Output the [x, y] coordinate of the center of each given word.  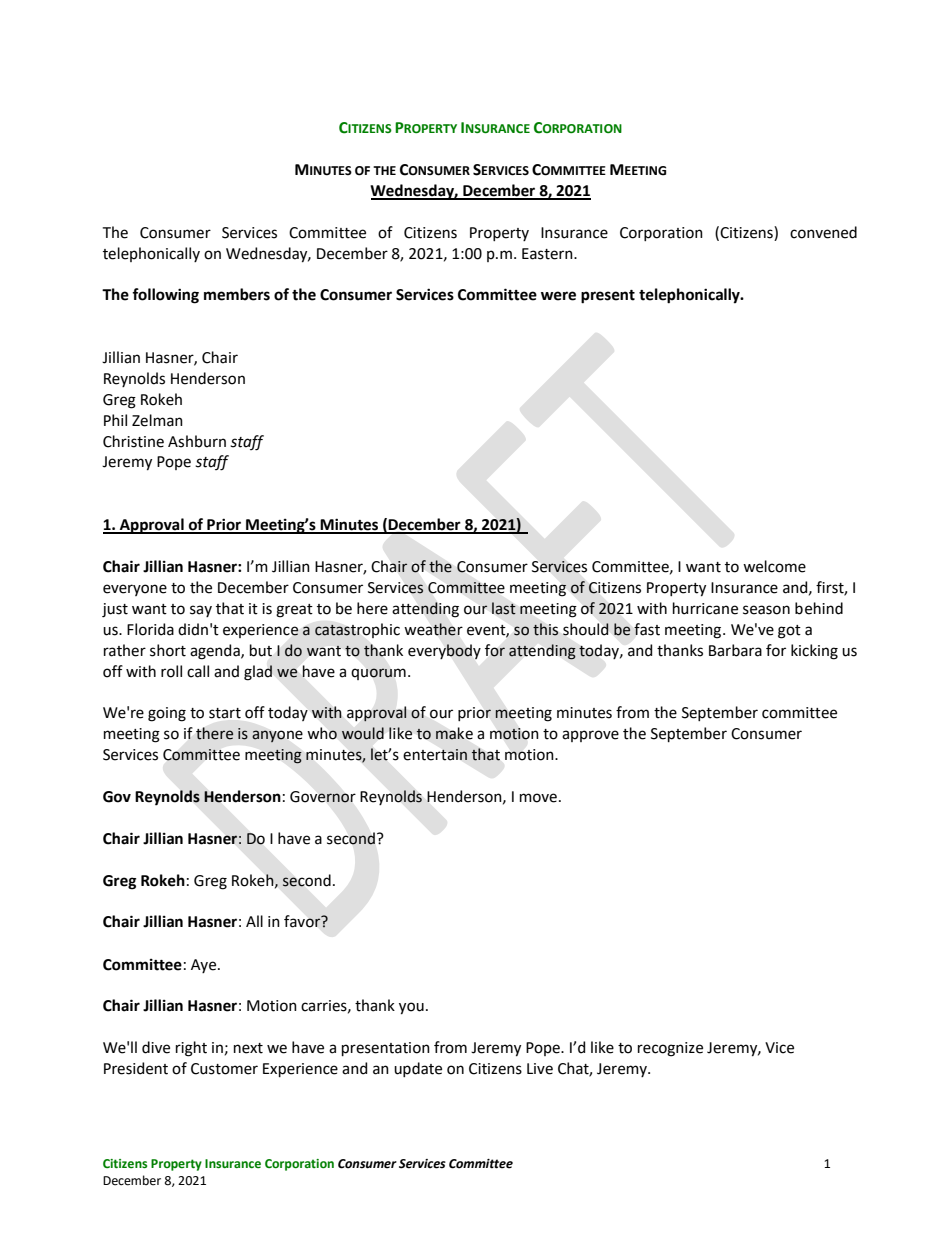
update [418, 1069]
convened [823, 232]
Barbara [735, 650]
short [168, 650]
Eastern [548, 254]
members [237, 294]
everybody [444, 651]
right [191, 1049]
